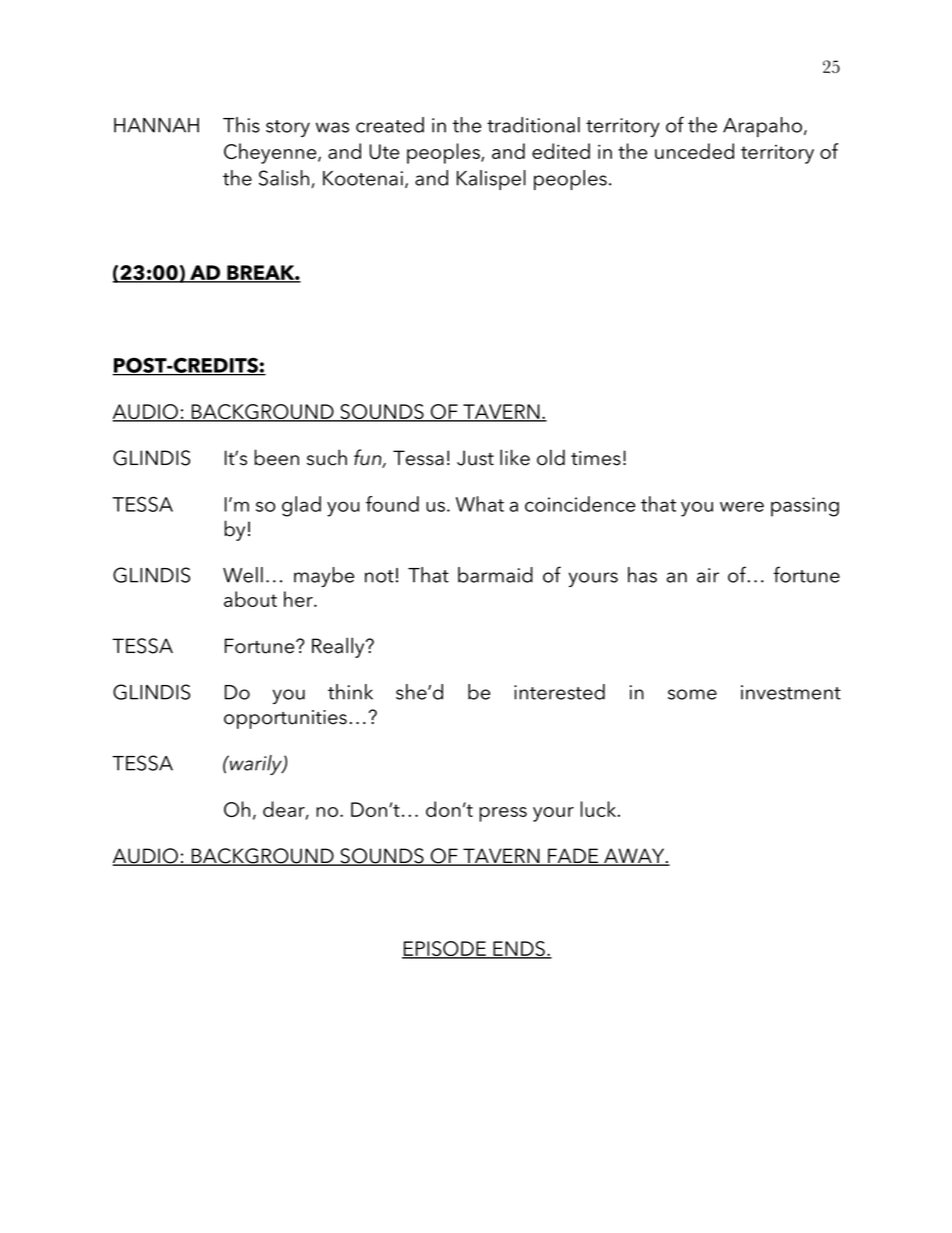 Image resolution: width=952 pixels, height=1233 pixels. Describe the element at coordinates (475, 458) in the image. I see `Just` at that location.
